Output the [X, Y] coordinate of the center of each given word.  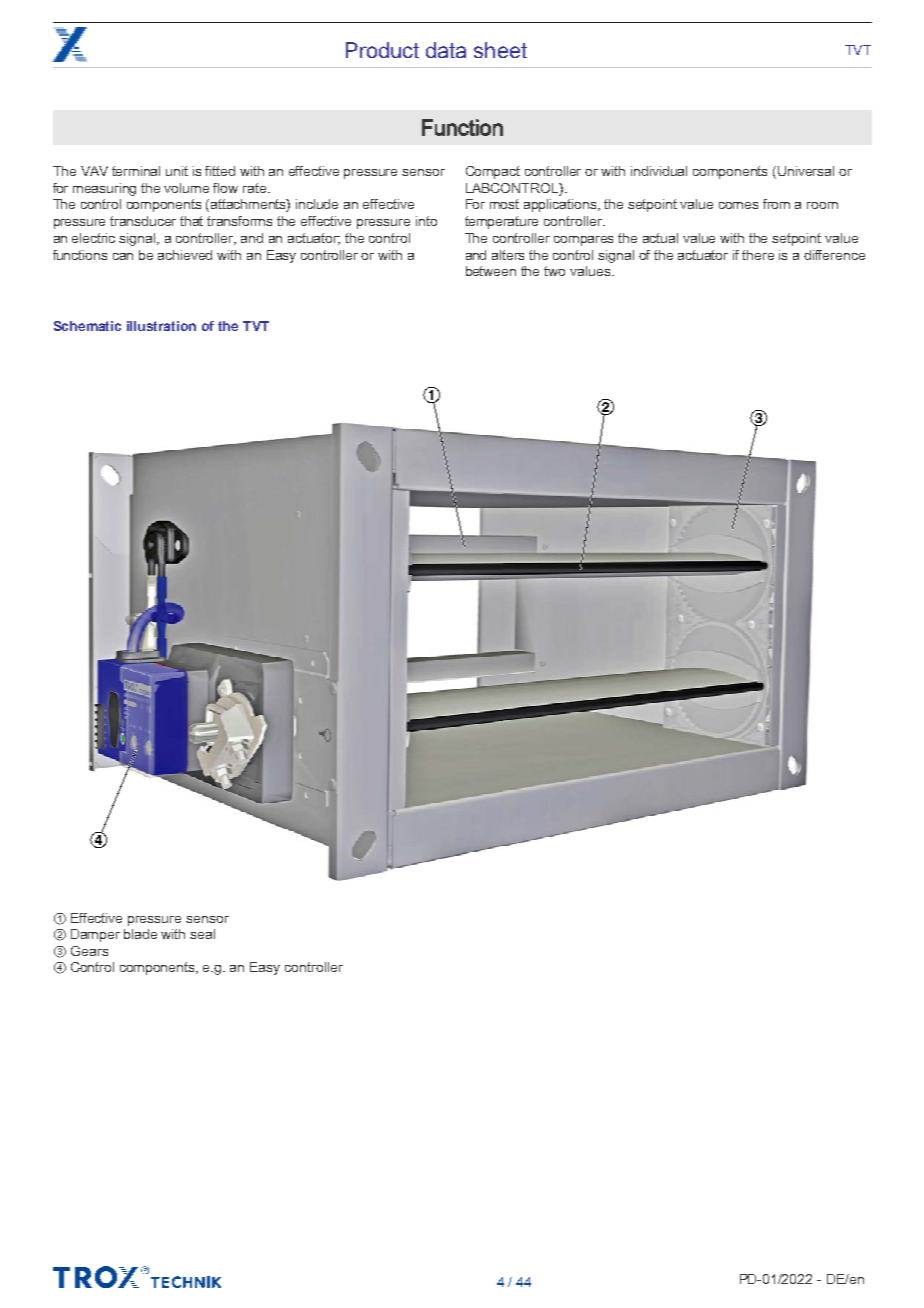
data [446, 50]
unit [177, 171]
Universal [806, 171]
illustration [161, 326]
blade [140, 934]
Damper [95, 935]
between [491, 271]
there [758, 255]
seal [202, 934]
